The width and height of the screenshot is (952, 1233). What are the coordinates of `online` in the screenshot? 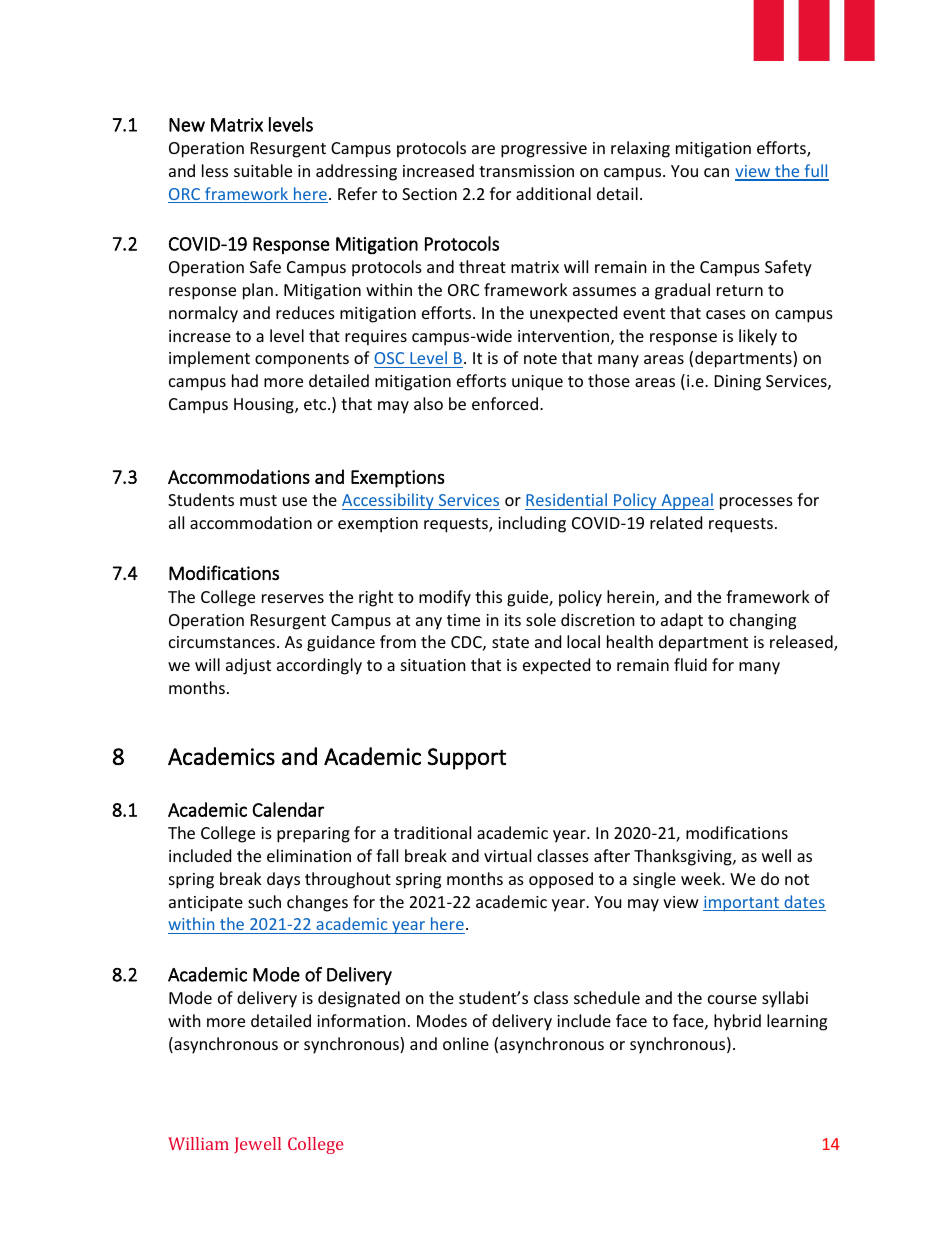 It's located at (466, 1043).
